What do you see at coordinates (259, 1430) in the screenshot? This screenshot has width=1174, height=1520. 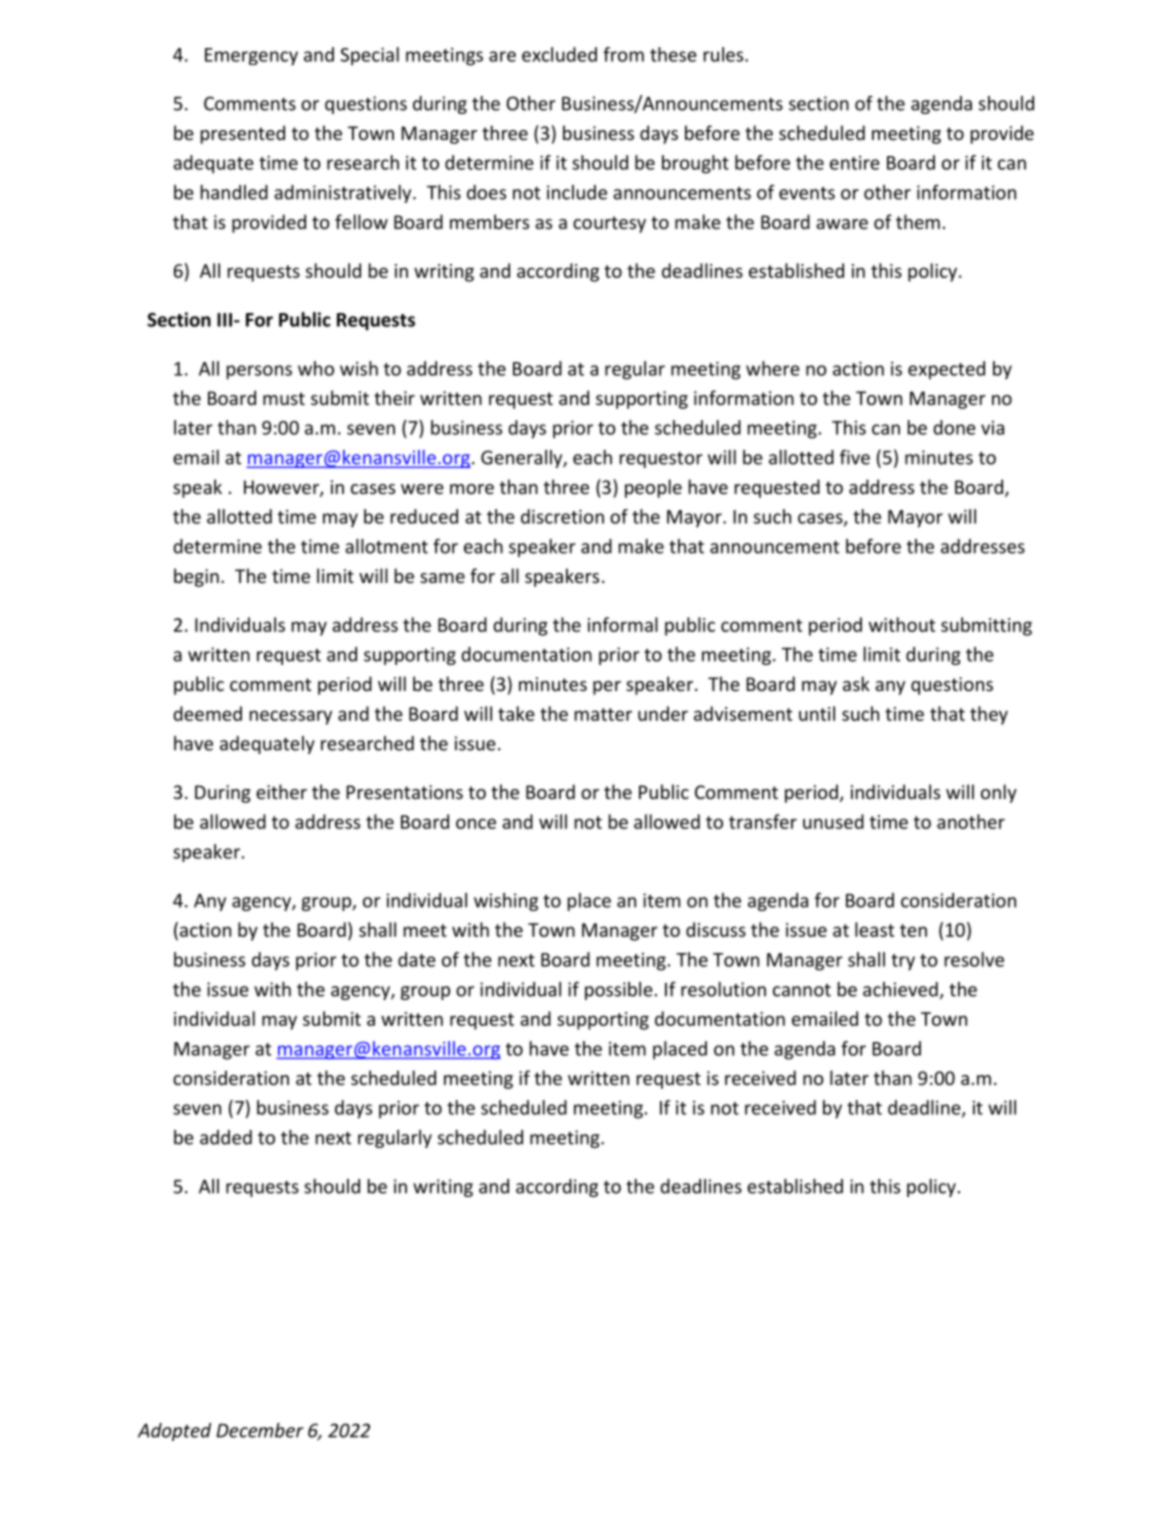 I see `December` at bounding box center [259, 1430].
